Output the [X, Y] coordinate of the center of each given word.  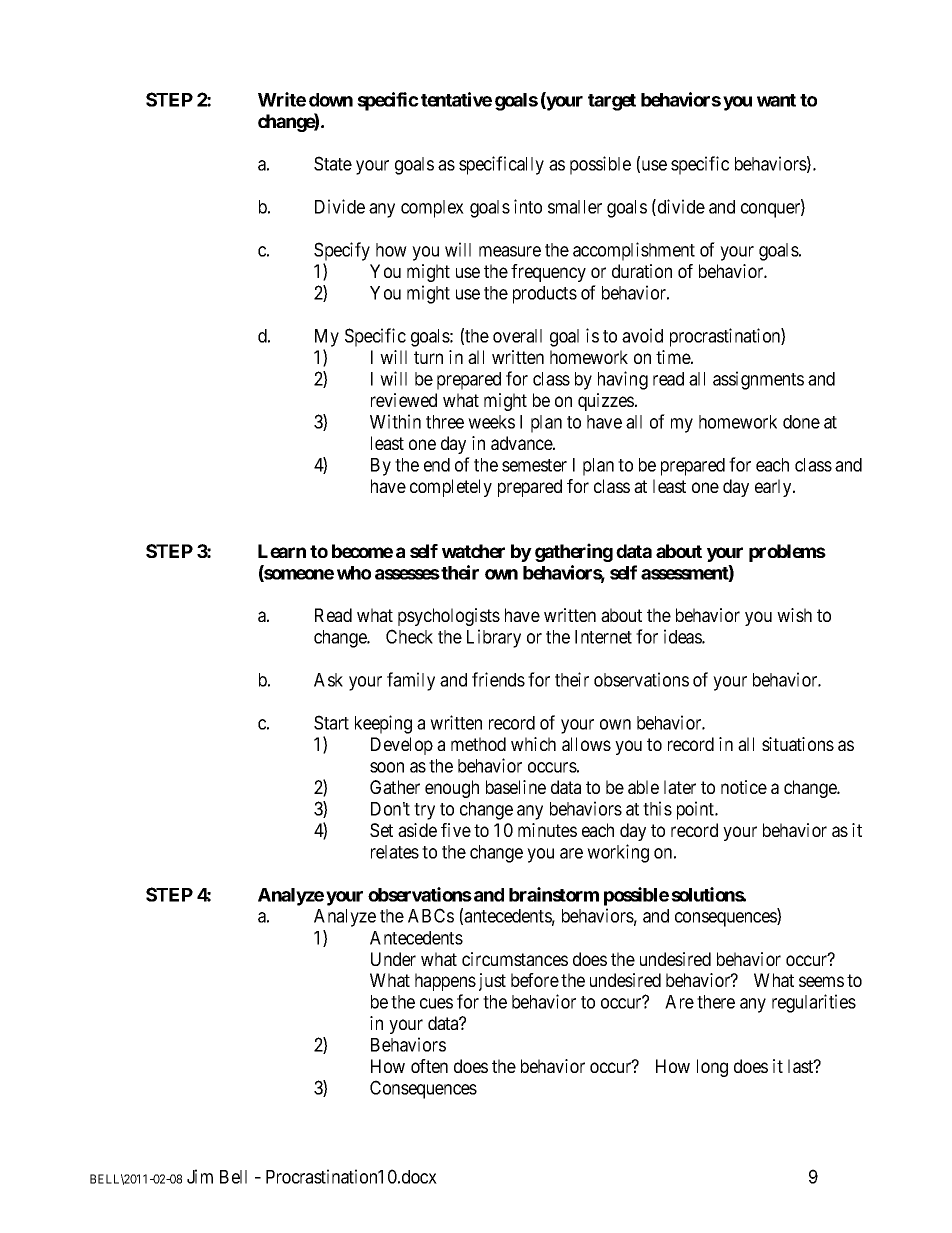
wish [794, 615]
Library [494, 638]
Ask [328, 680]
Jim [200, 1176]
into [528, 206]
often [429, 1066]
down [331, 100]
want [776, 100]
